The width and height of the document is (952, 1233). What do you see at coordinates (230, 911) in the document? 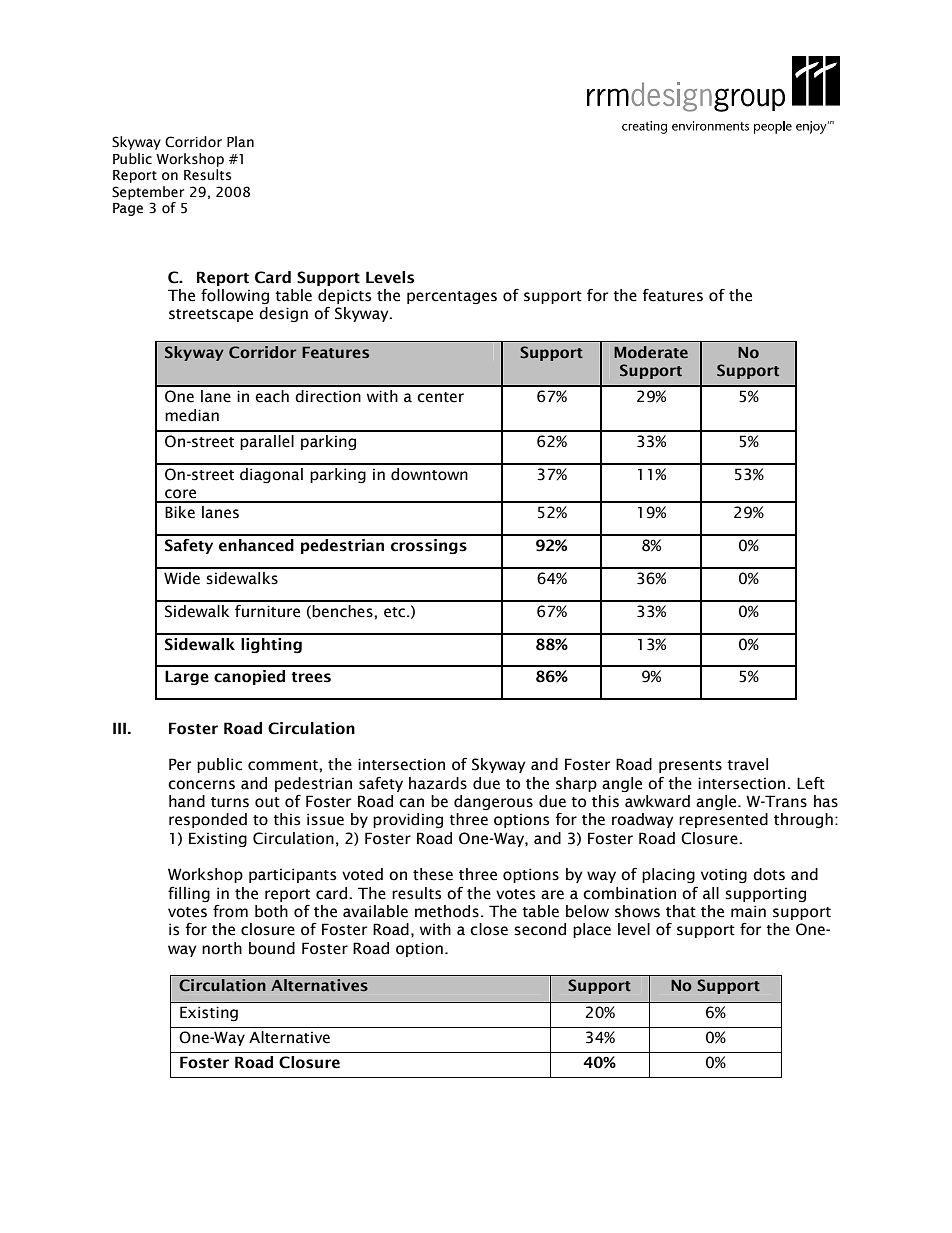
I see `from` at bounding box center [230, 911].
